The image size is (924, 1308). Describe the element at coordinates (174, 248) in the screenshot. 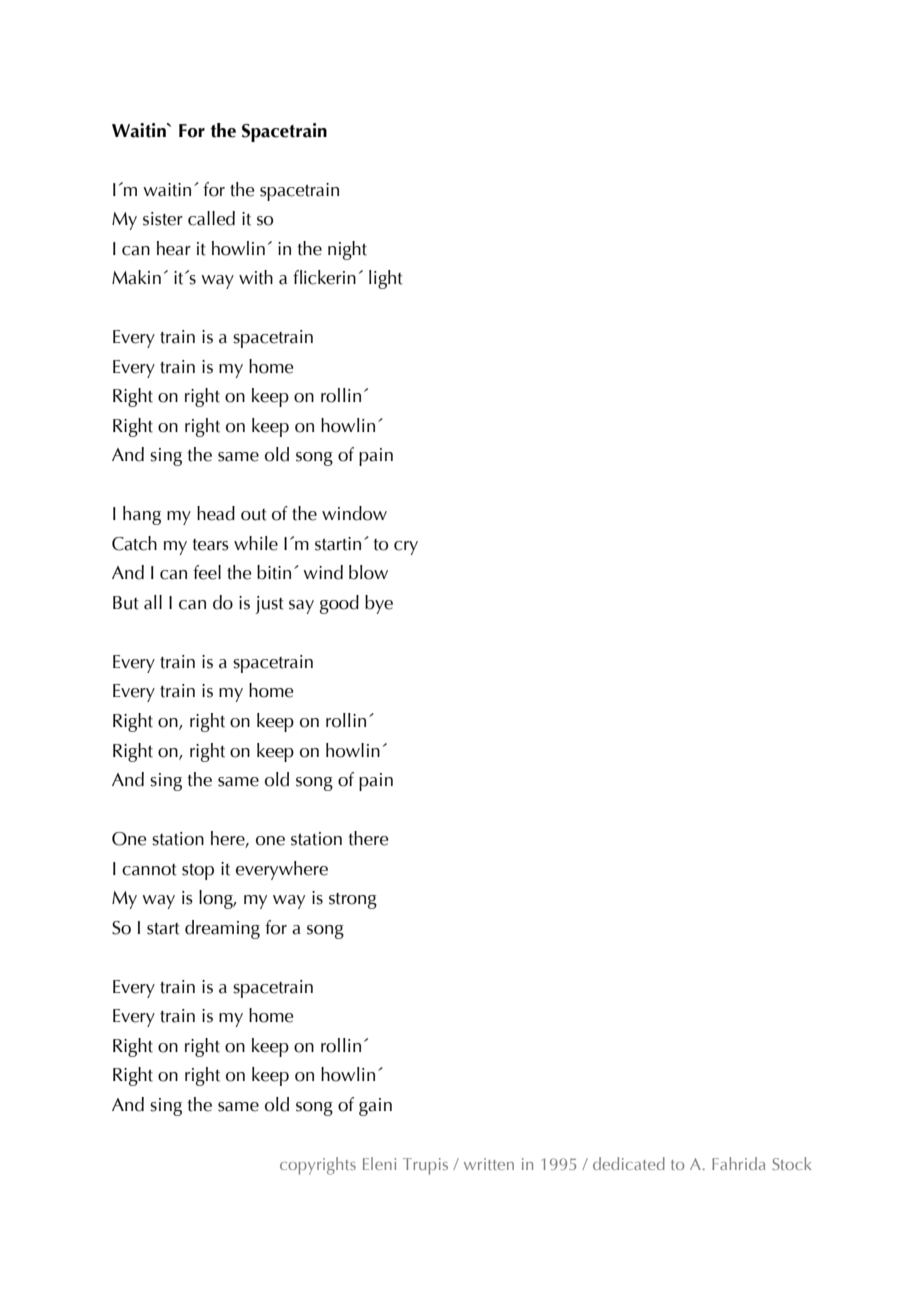

I see `hear` at that location.
